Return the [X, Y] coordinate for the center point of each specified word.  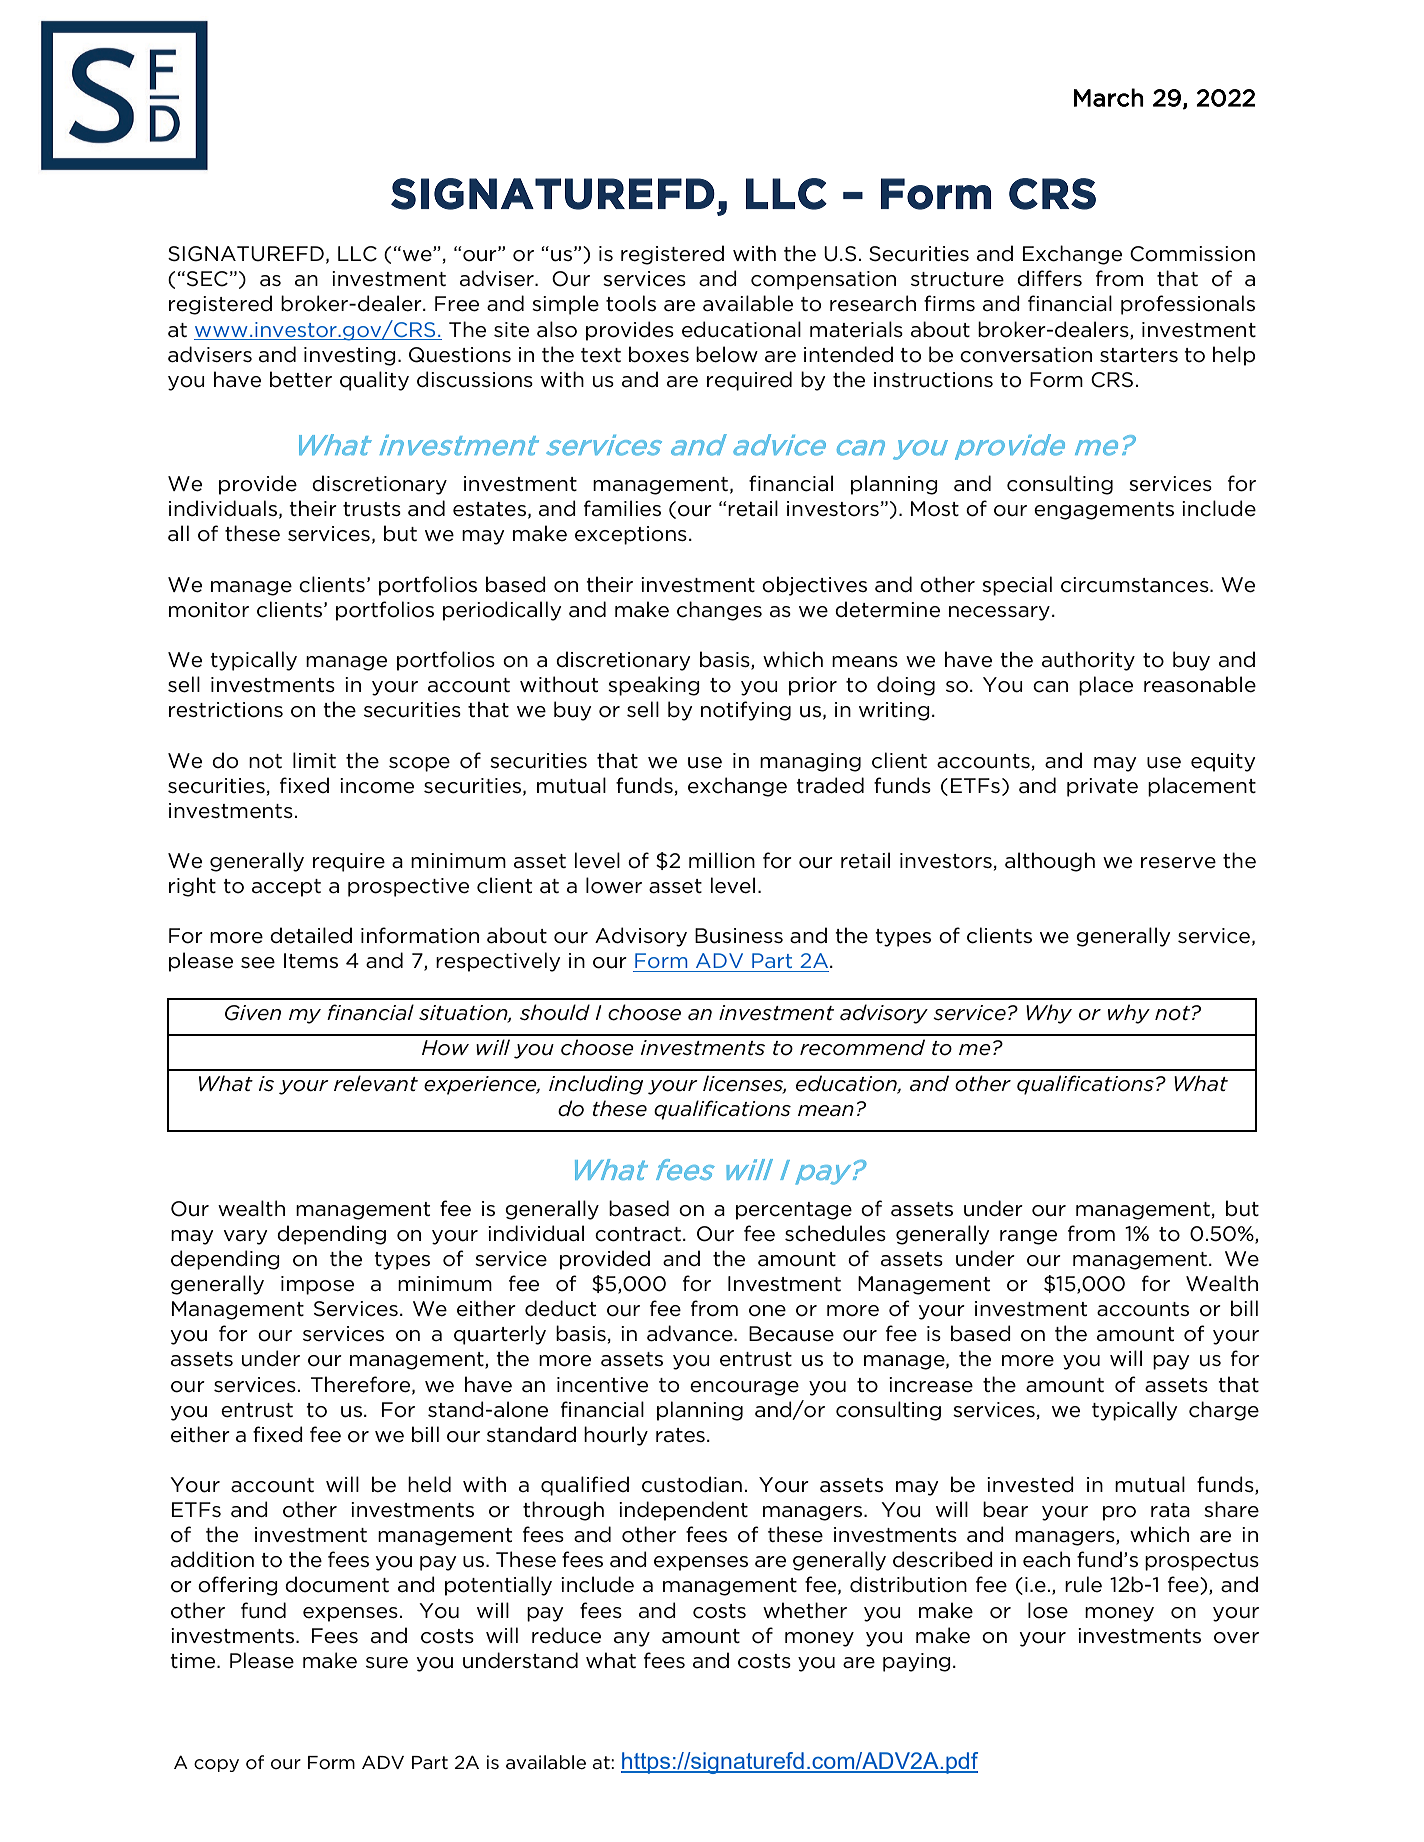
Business [739, 936]
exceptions [631, 535]
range [1028, 1237]
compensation [823, 280]
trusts [372, 509]
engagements [1104, 511]
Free [457, 304]
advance [691, 1333]
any [632, 1639]
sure [387, 1663]
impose [317, 1285]
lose [1048, 1610]
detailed [311, 935]
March [1109, 97]
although [1050, 862]
